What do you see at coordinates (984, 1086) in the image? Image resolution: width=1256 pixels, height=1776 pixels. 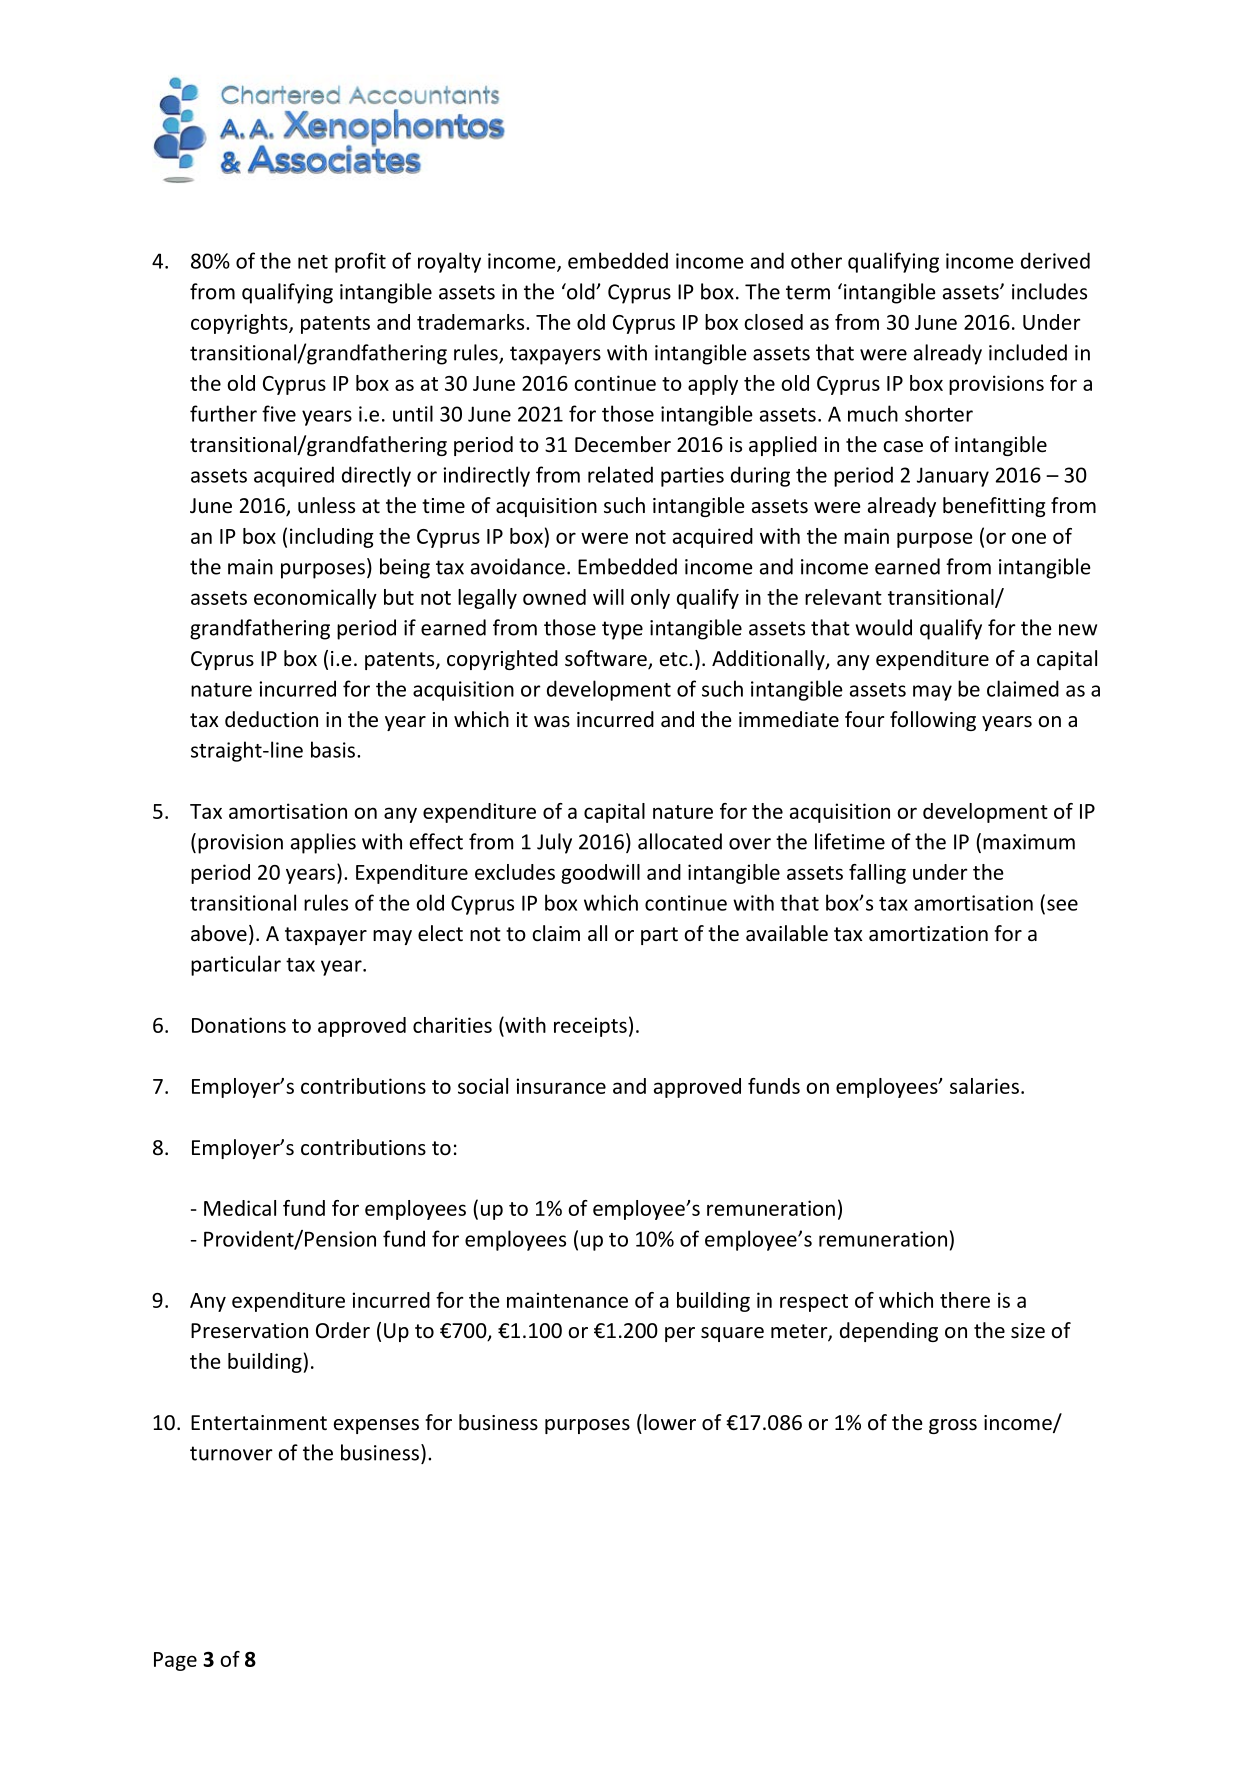 I see `salaries` at bounding box center [984, 1086].
